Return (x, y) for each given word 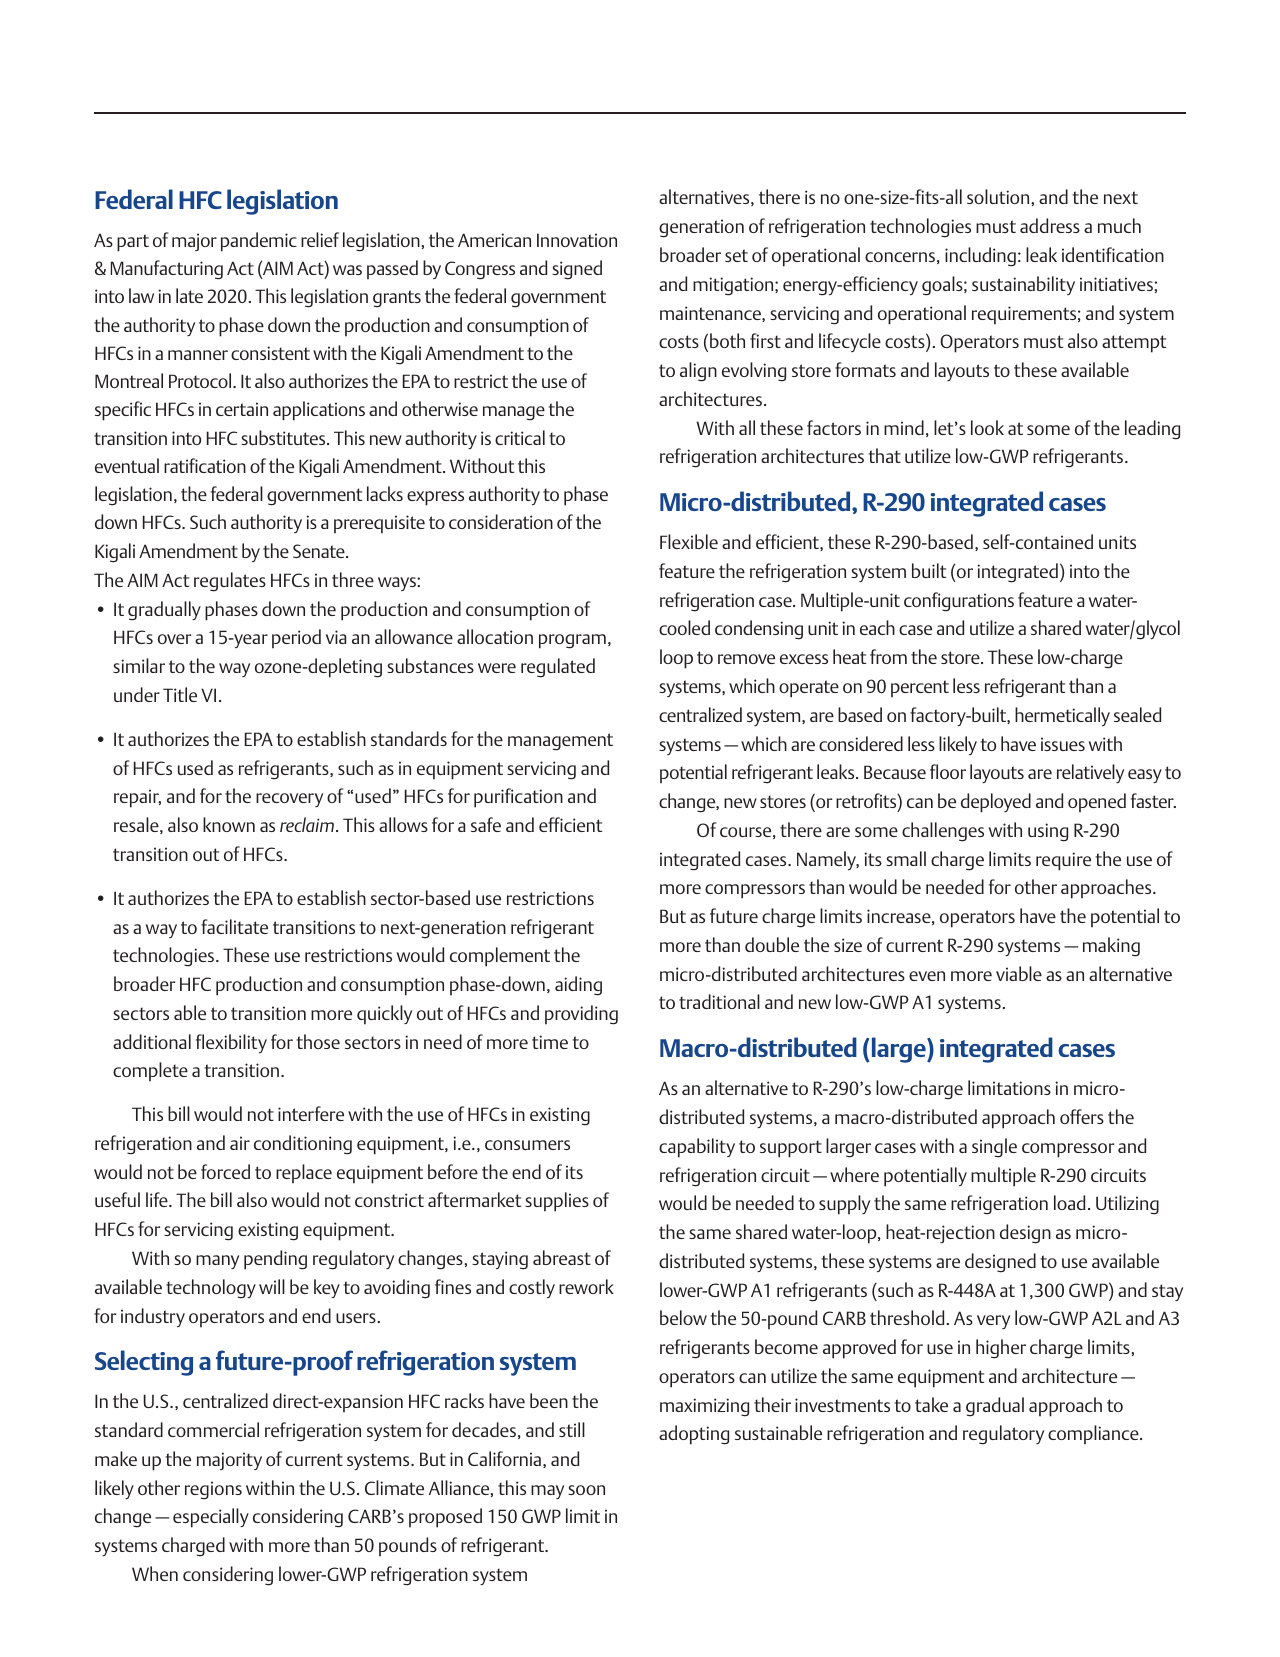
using (1048, 832)
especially (211, 1518)
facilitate (234, 926)
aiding (578, 986)
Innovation (577, 240)
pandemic (259, 242)
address (1050, 225)
